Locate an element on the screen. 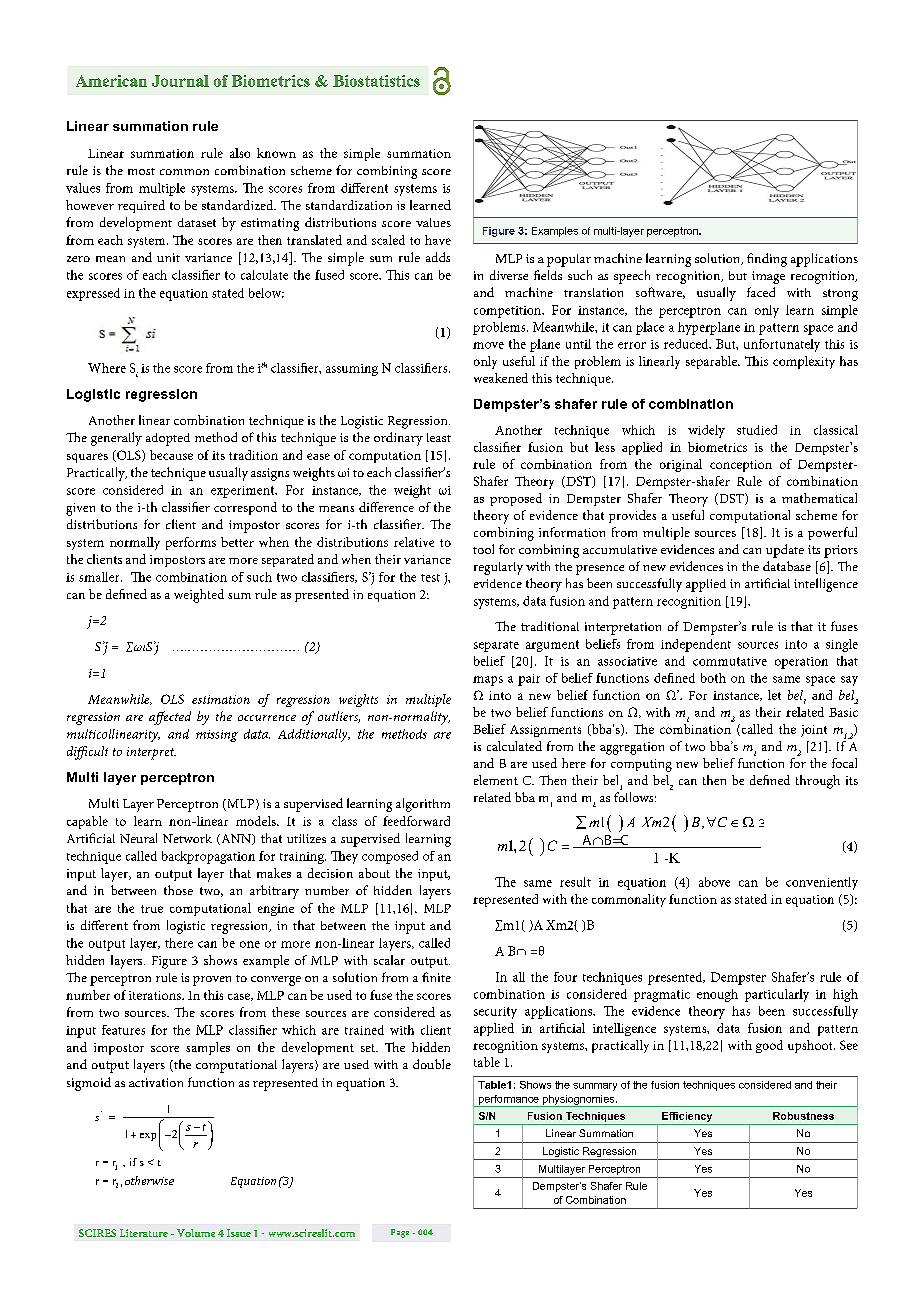  expressed is located at coordinates (93, 294).
